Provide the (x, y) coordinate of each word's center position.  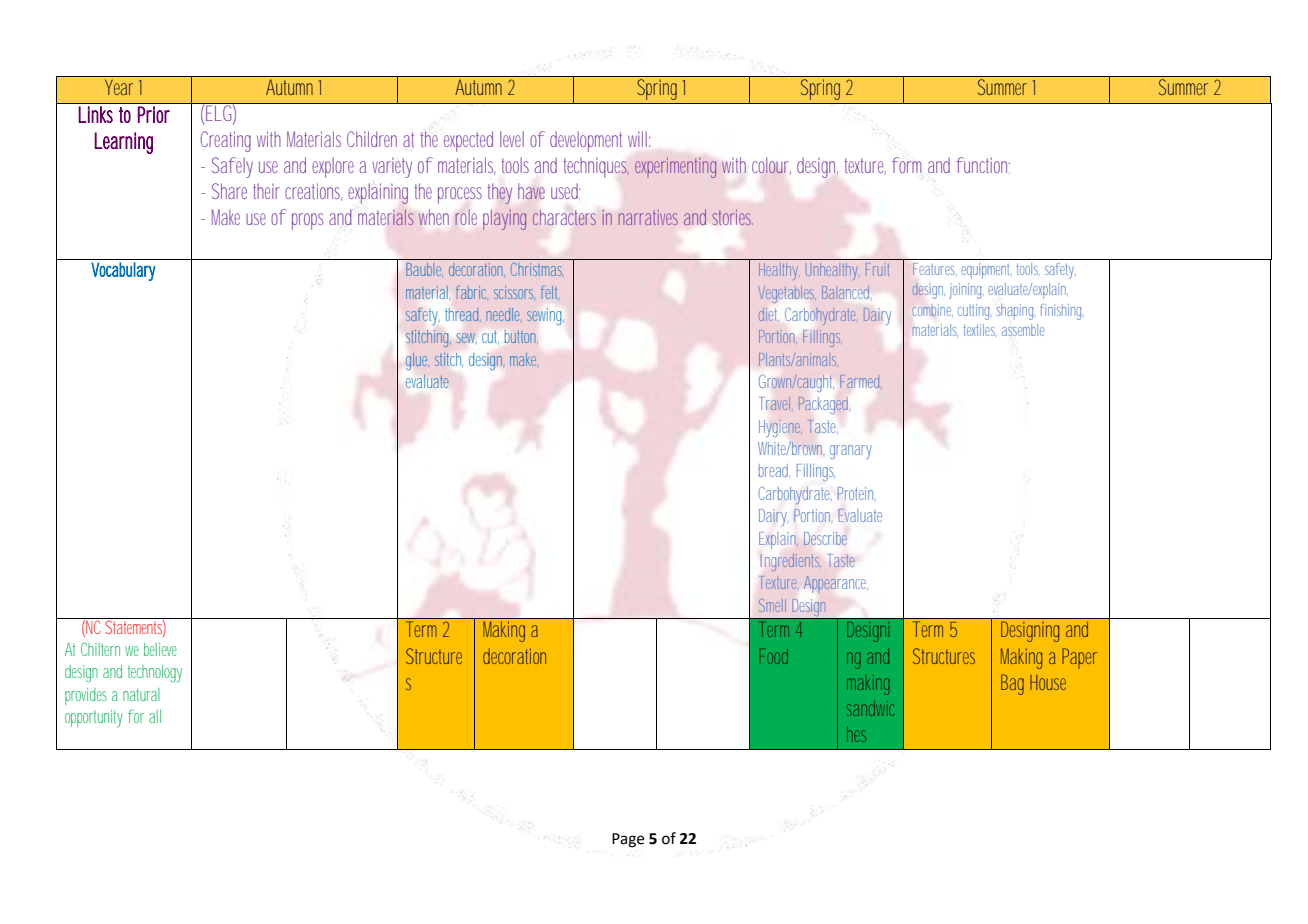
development (586, 141)
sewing (544, 316)
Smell (772, 605)
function (983, 165)
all (155, 716)
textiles (979, 330)
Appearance (835, 584)
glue (416, 361)
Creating (226, 141)
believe (160, 649)
